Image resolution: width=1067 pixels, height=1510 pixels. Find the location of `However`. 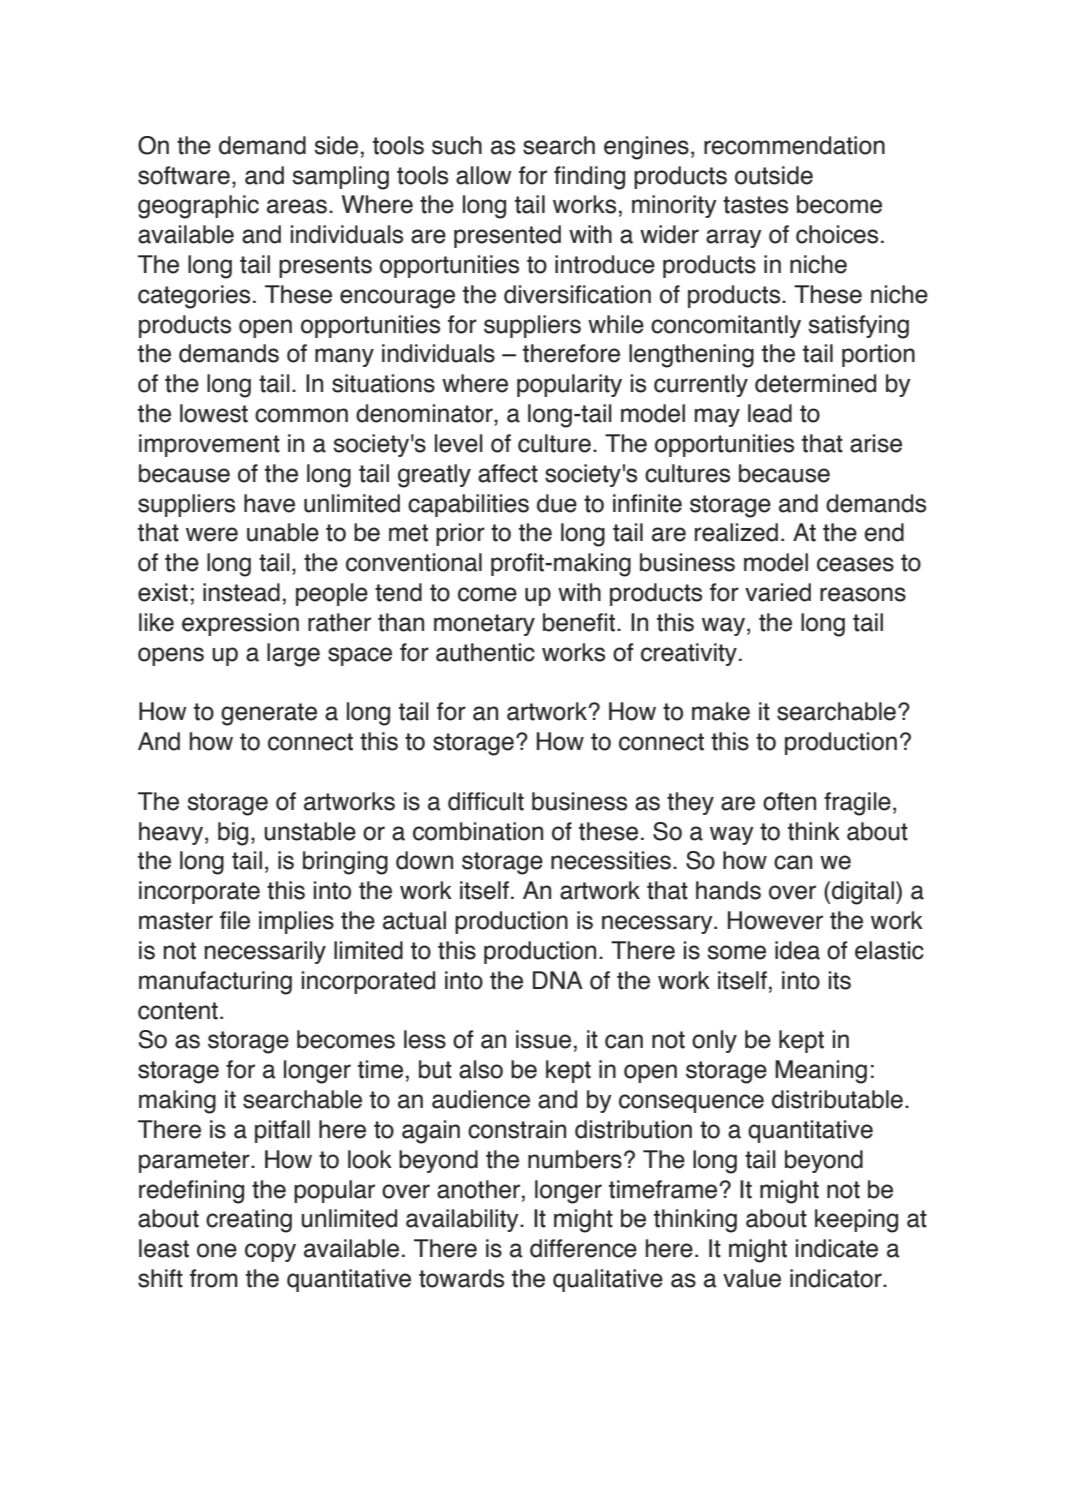

However is located at coordinates (775, 920).
